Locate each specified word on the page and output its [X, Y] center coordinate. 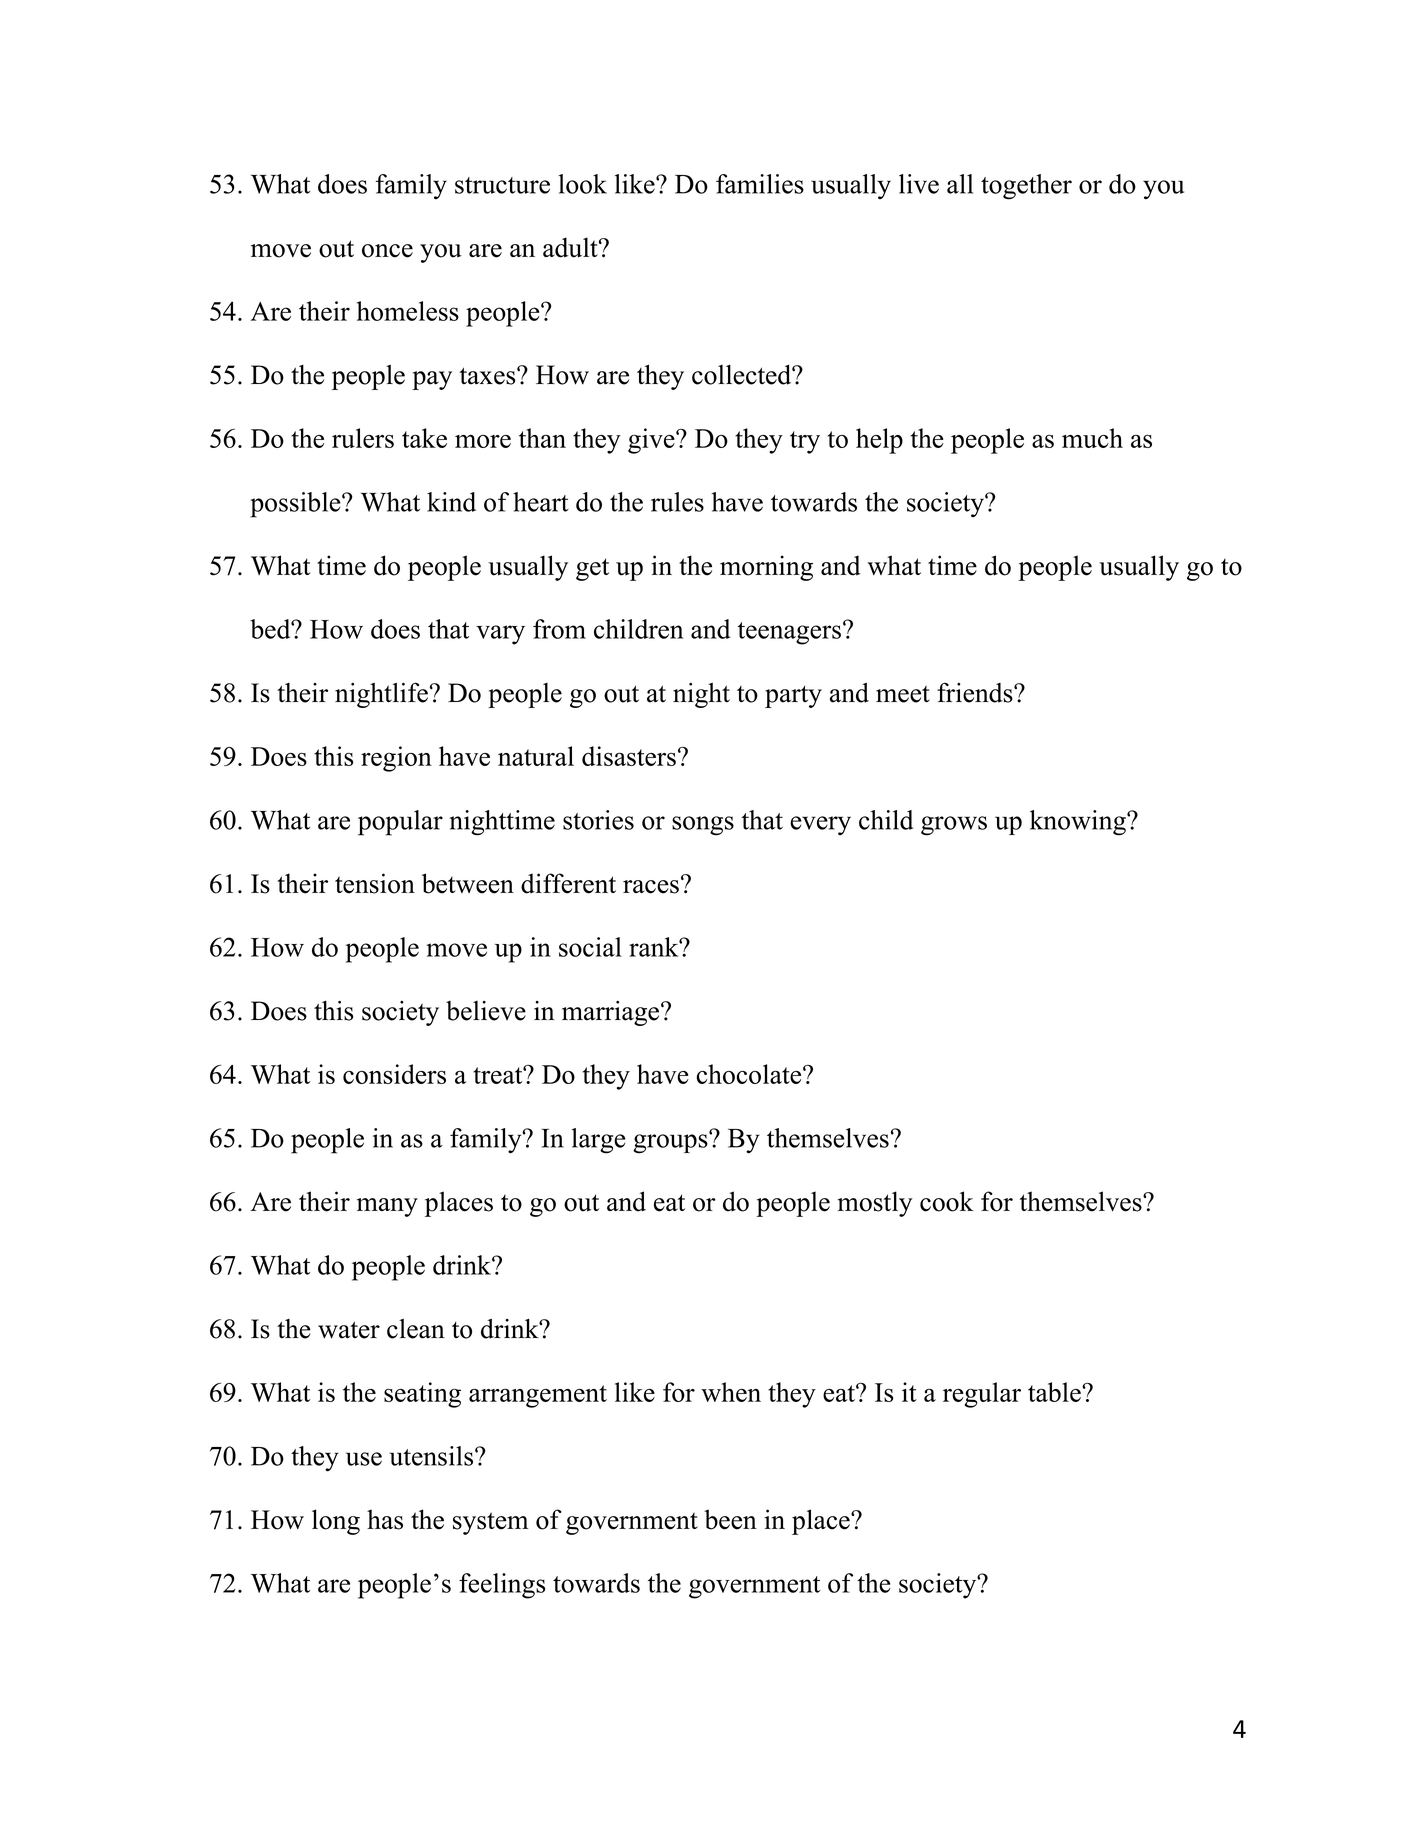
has [385, 1519]
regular [982, 1395]
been [730, 1519]
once [387, 251]
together [1026, 187]
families [760, 184]
